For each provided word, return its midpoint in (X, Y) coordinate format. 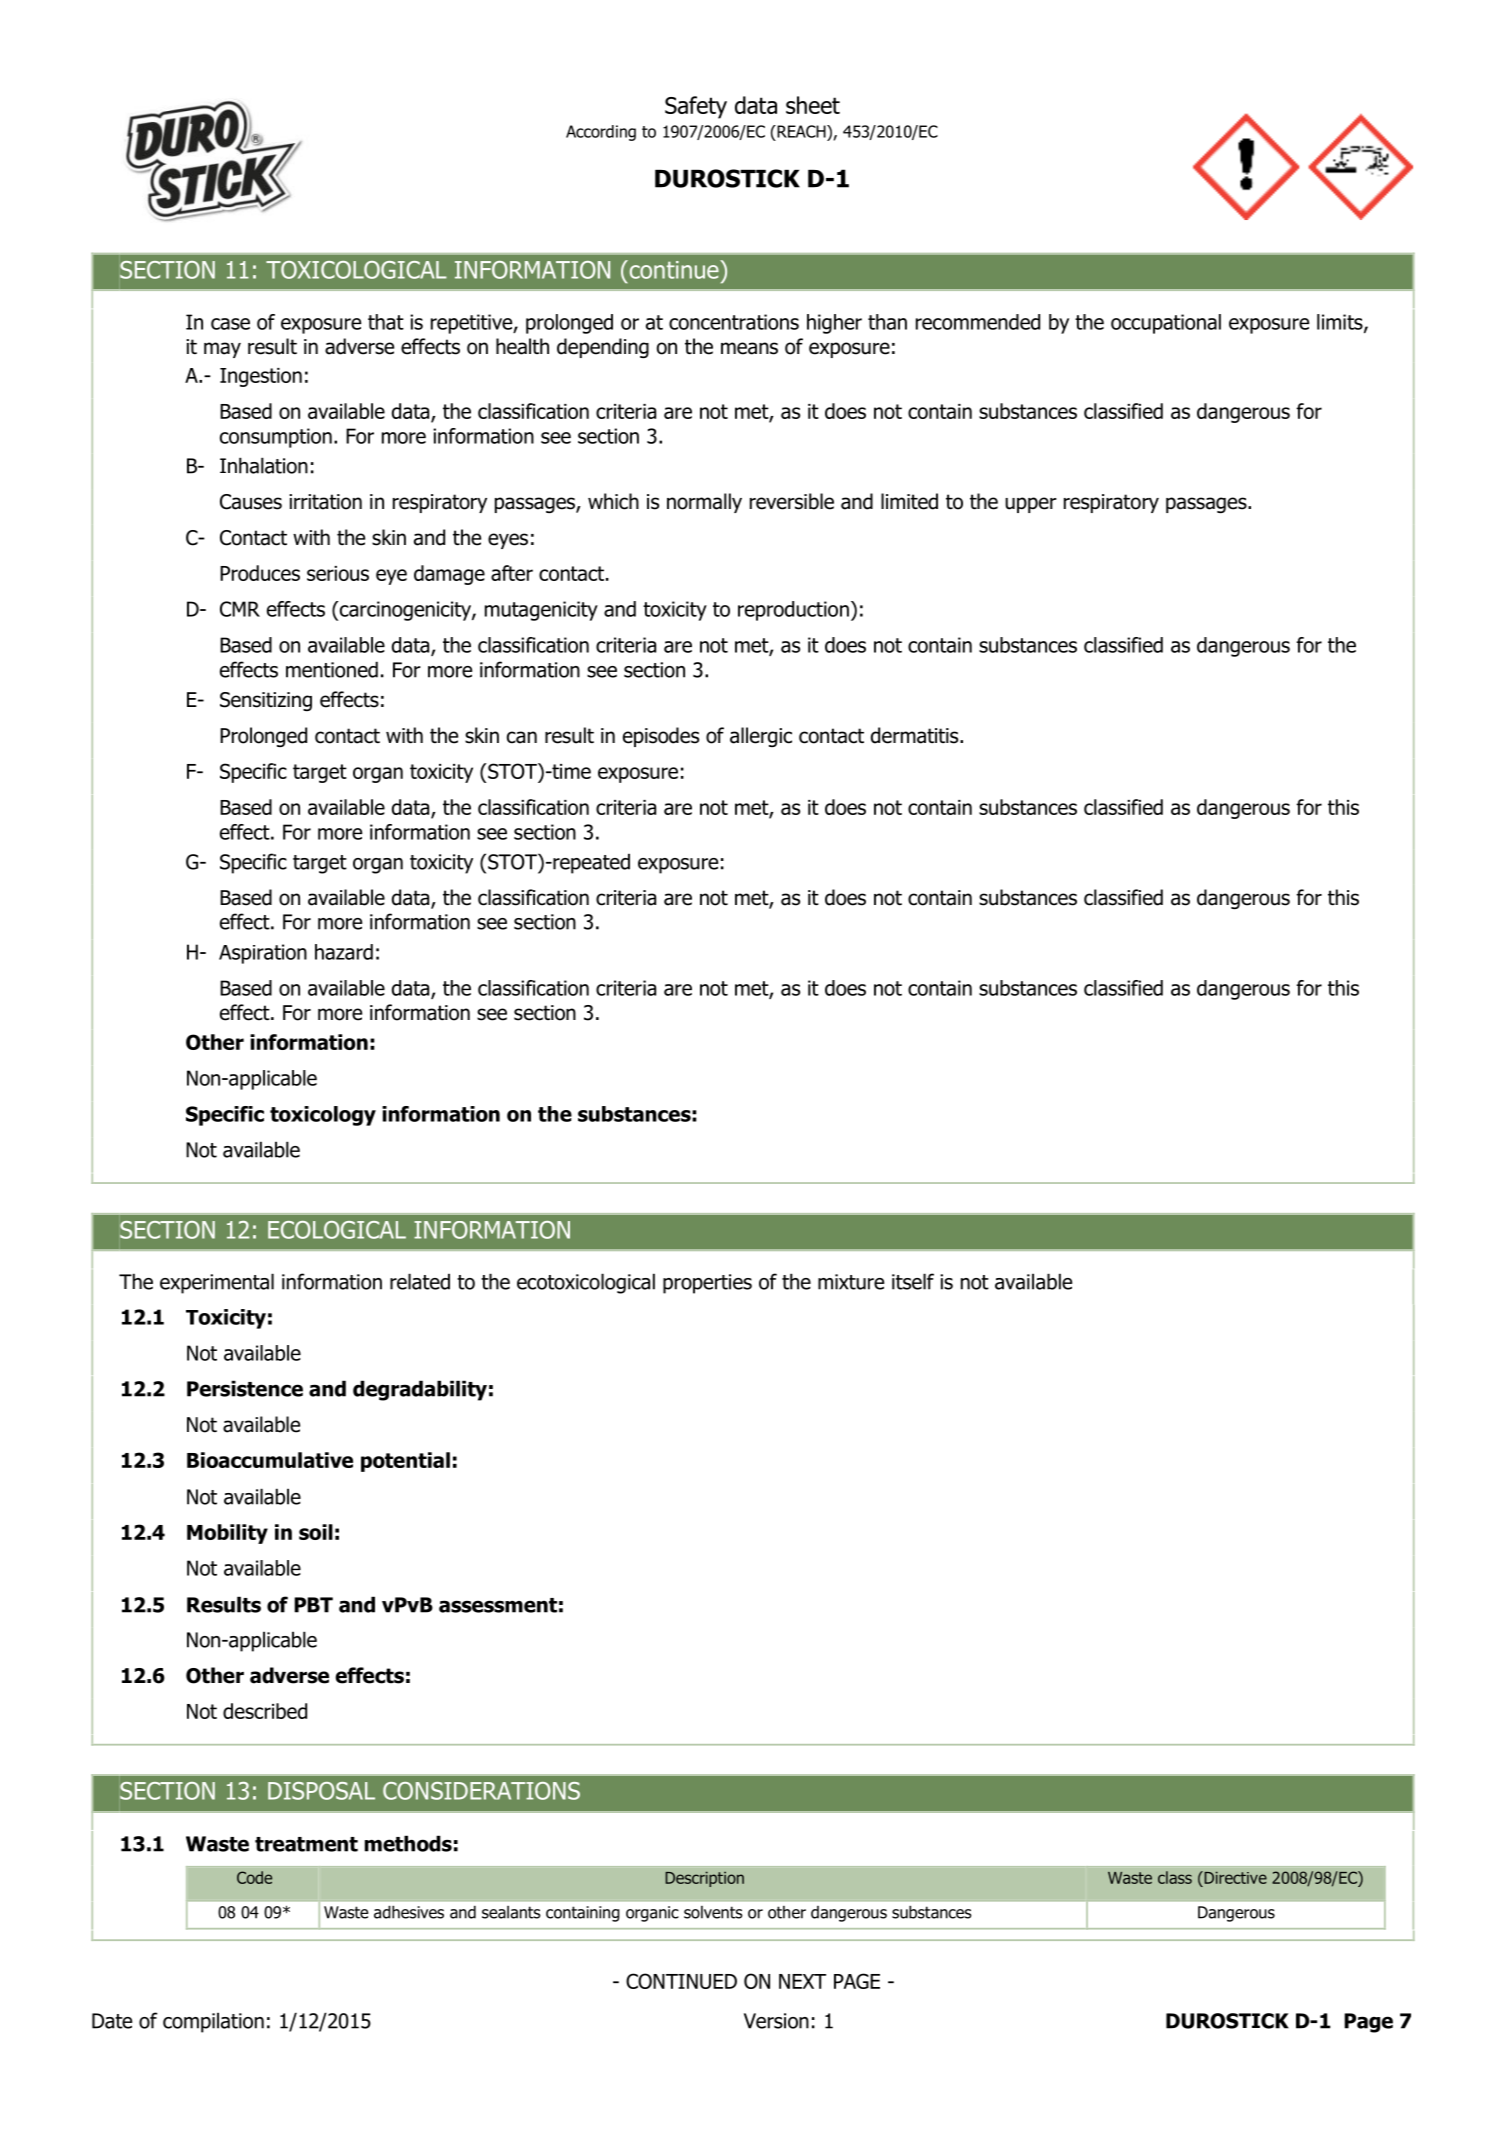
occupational (1166, 324)
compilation (213, 2022)
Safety (696, 107)
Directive (1234, 1877)
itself (913, 1281)
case (230, 324)
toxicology (323, 1116)
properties (707, 1284)
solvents (713, 1912)
